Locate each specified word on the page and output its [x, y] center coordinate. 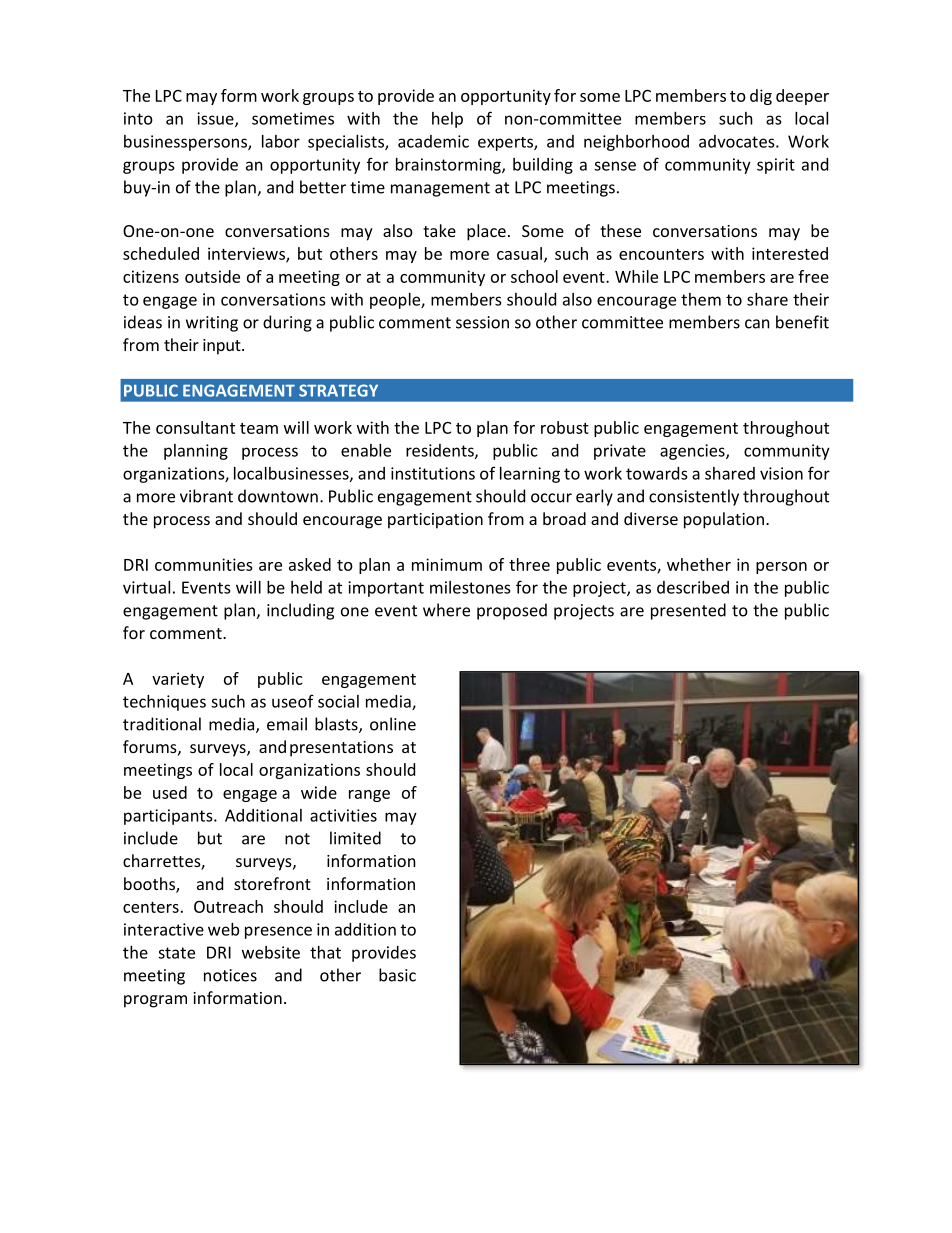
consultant [195, 427]
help [447, 120]
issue [216, 119]
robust [565, 427]
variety [178, 680]
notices [230, 975]
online [393, 724]
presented [688, 611]
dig [761, 97]
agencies [693, 452]
